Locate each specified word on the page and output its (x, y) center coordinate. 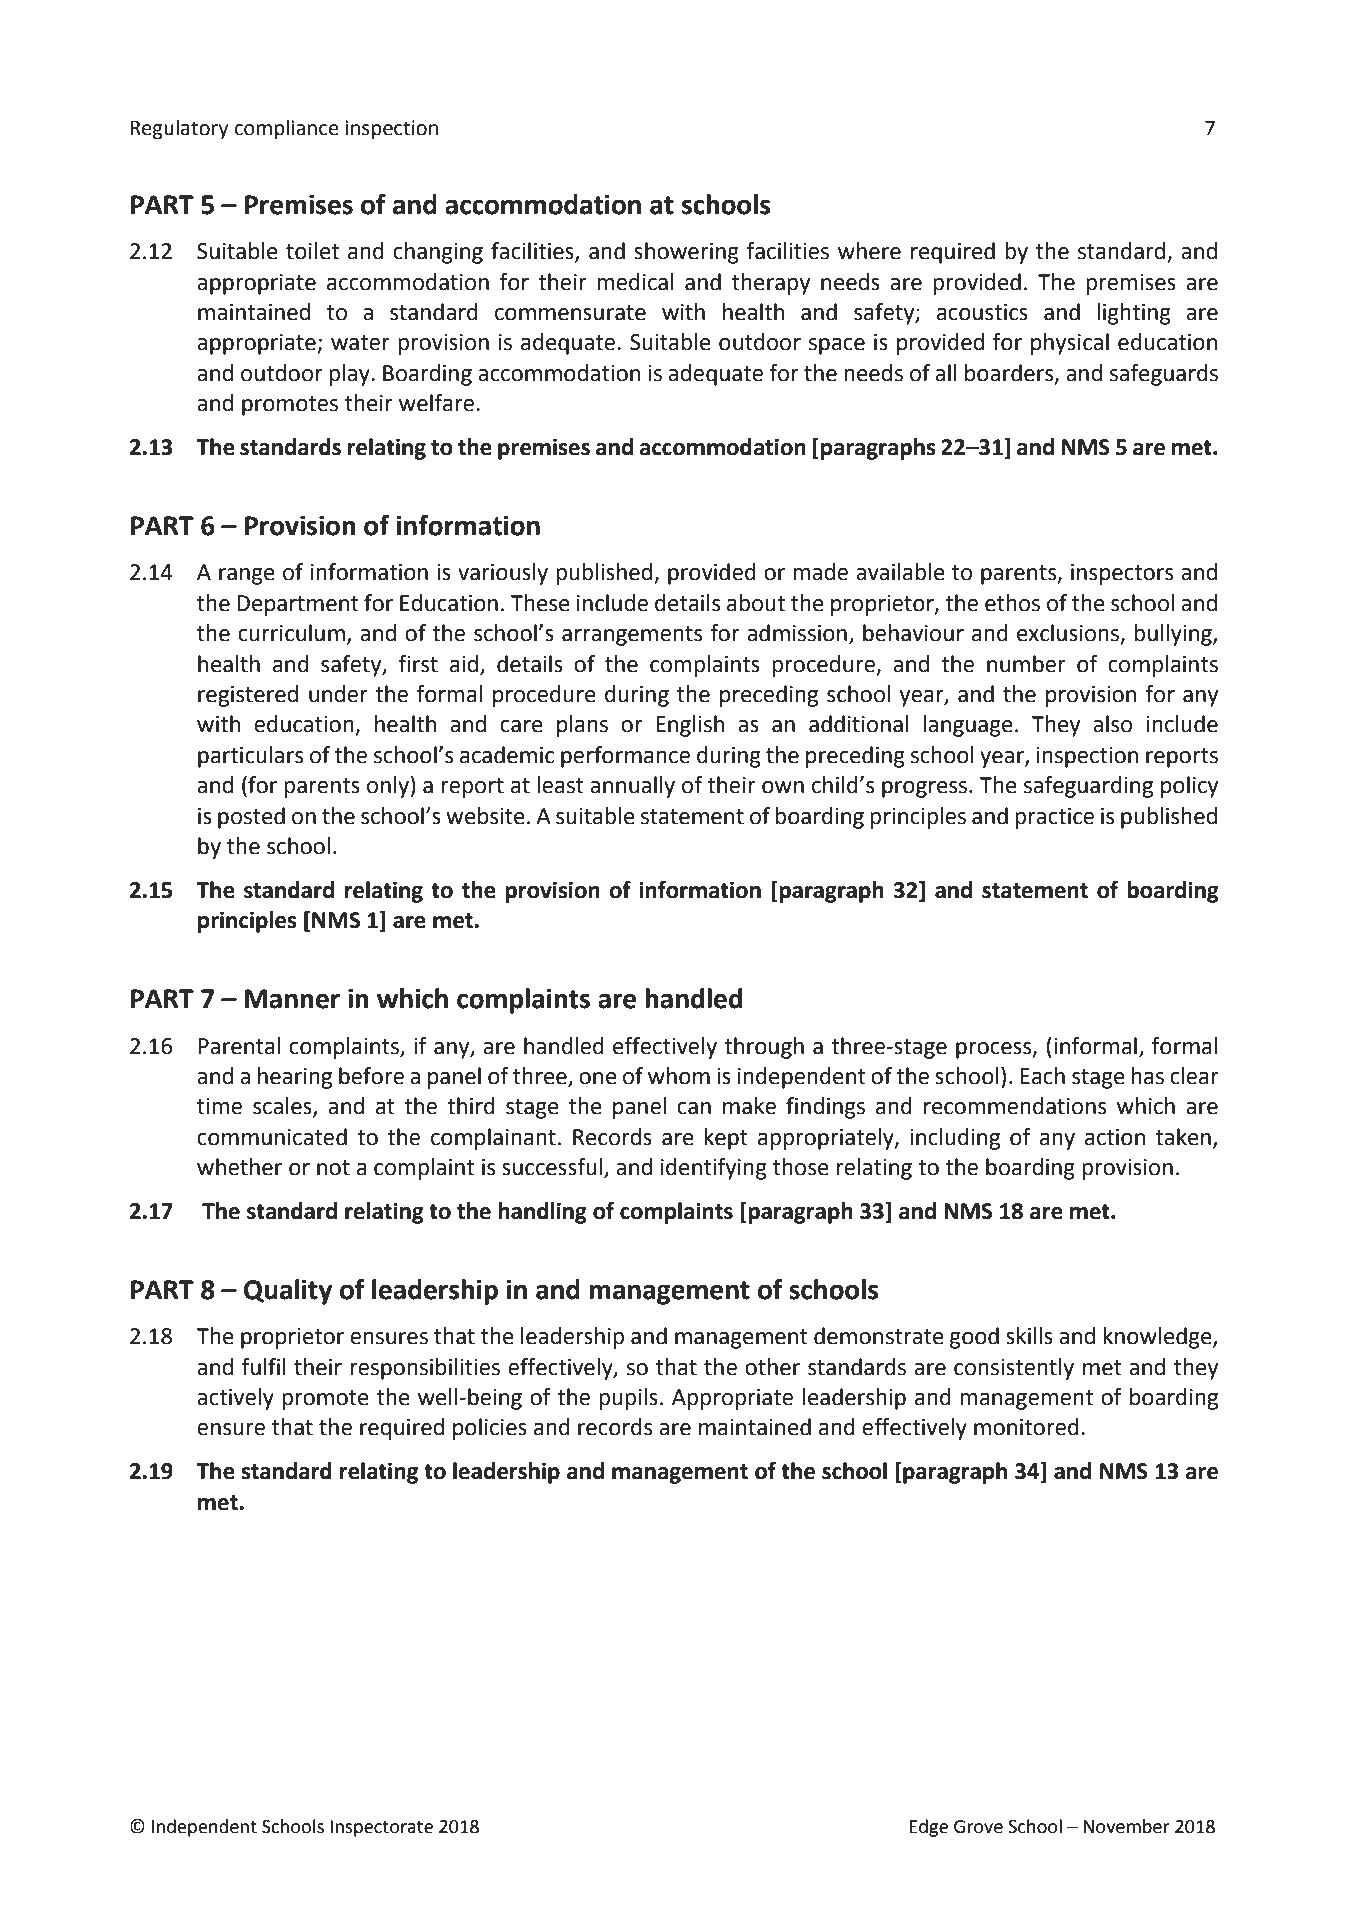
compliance (287, 130)
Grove (978, 1827)
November (1127, 1826)
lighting (1134, 314)
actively (235, 1399)
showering (686, 253)
